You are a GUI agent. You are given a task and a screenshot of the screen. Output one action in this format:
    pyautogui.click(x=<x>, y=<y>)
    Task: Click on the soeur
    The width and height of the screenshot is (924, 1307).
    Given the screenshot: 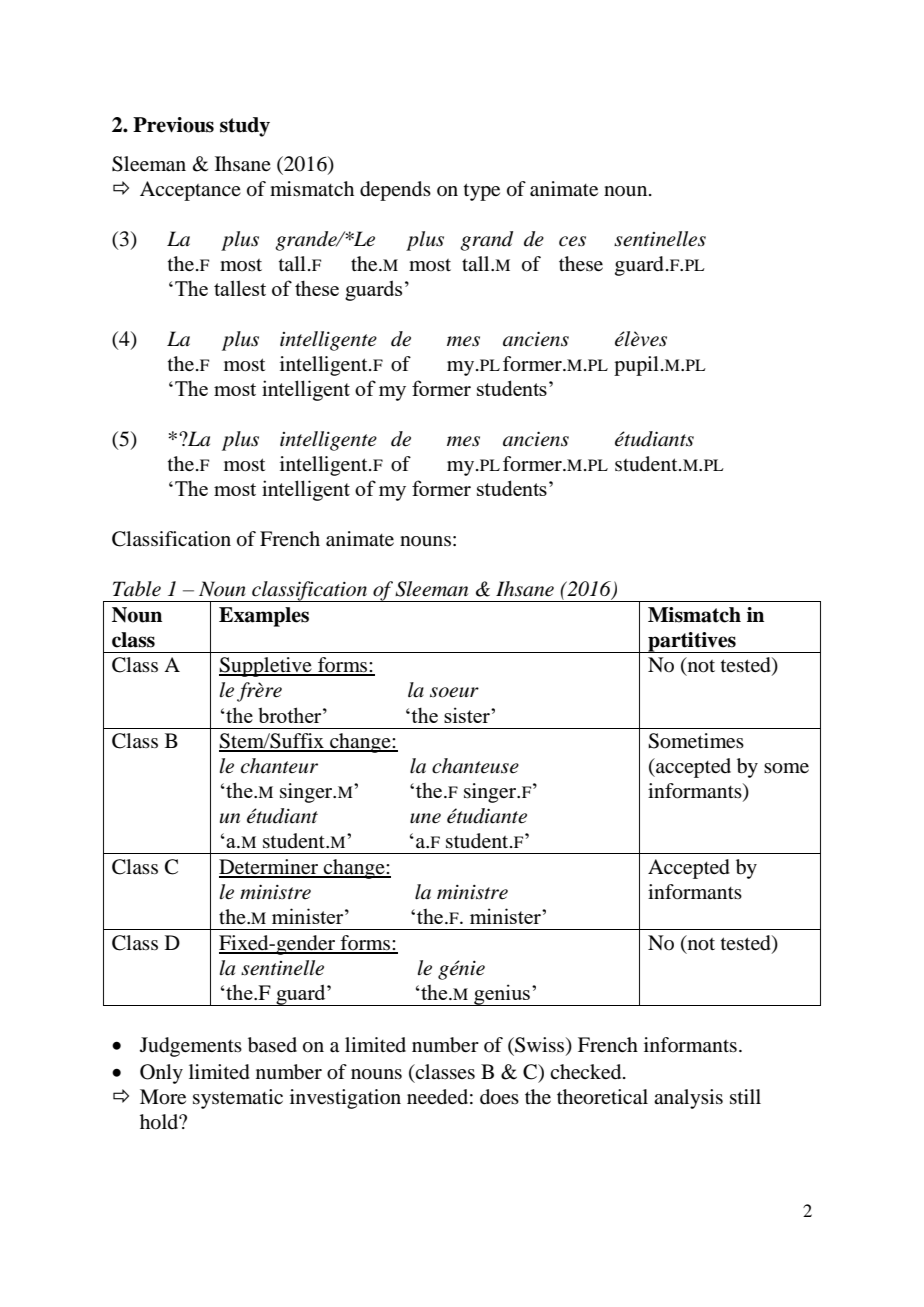 What is the action you would take?
    pyautogui.click(x=454, y=692)
